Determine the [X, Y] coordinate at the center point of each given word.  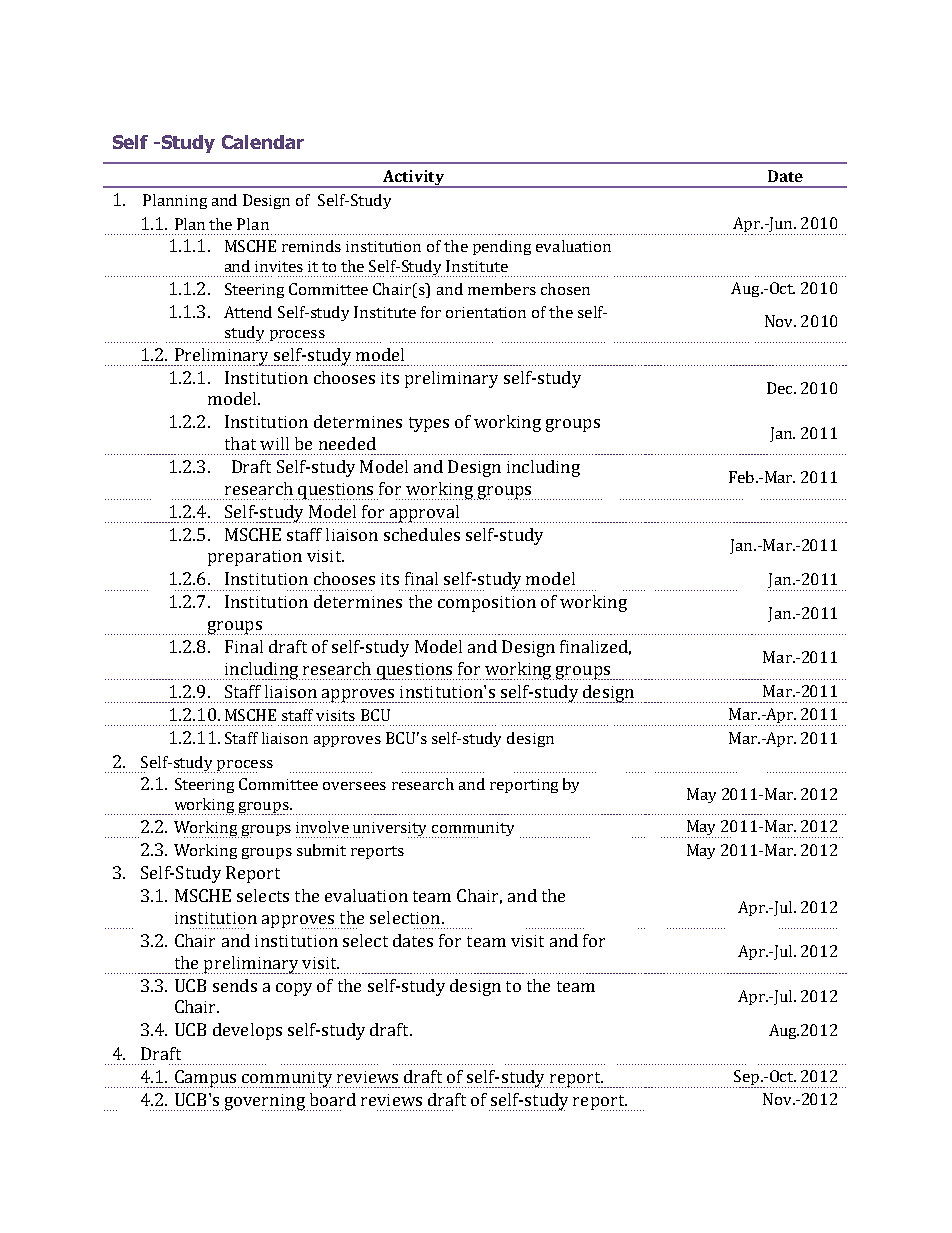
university [391, 830]
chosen [565, 289]
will [274, 443]
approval [423, 514]
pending [502, 247]
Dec [781, 388]
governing [263, 1102]
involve [322, 827]
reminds [311, 246]
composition [487, 604]
